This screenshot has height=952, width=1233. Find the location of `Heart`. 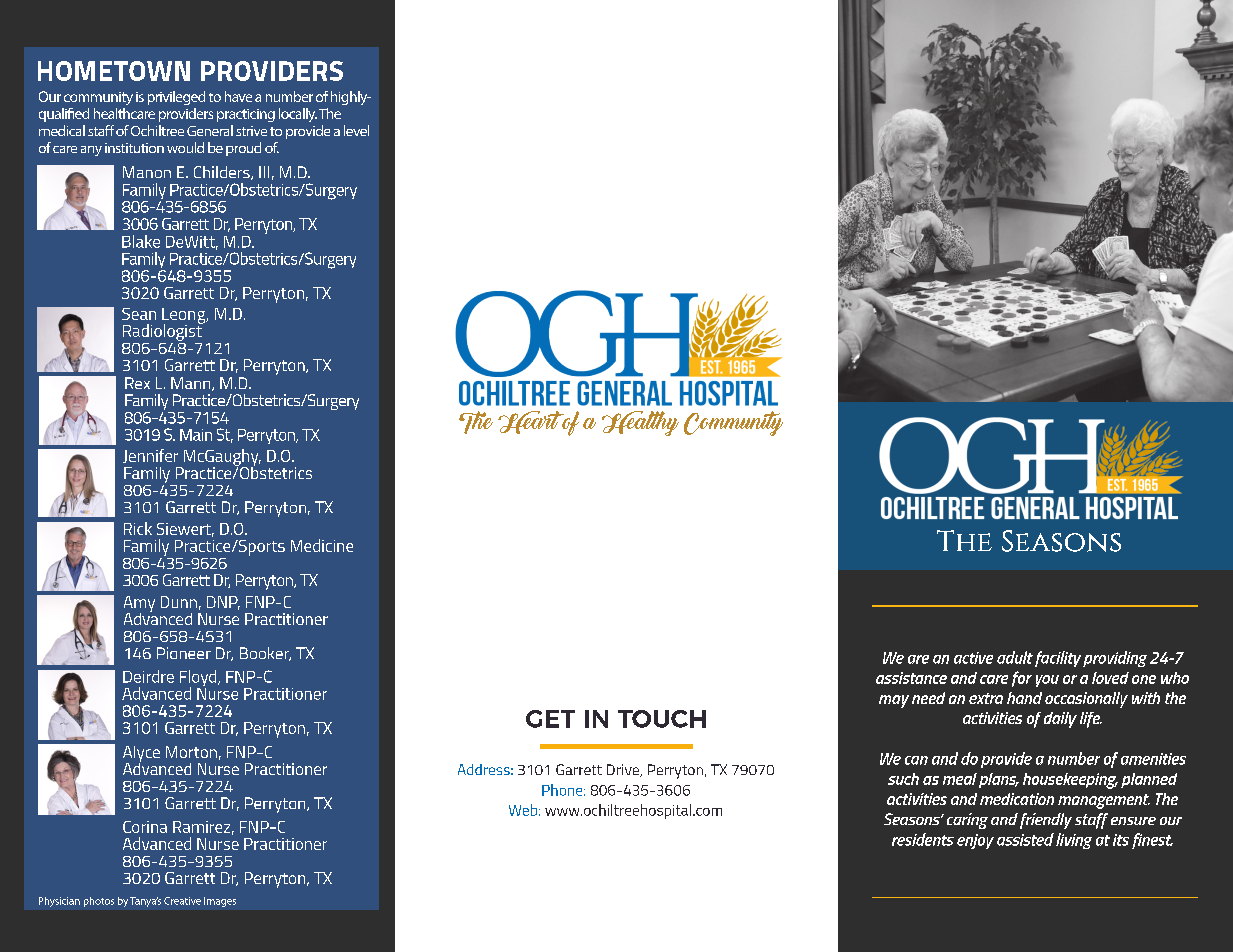

Heart is located at coordinates (532, 422).
